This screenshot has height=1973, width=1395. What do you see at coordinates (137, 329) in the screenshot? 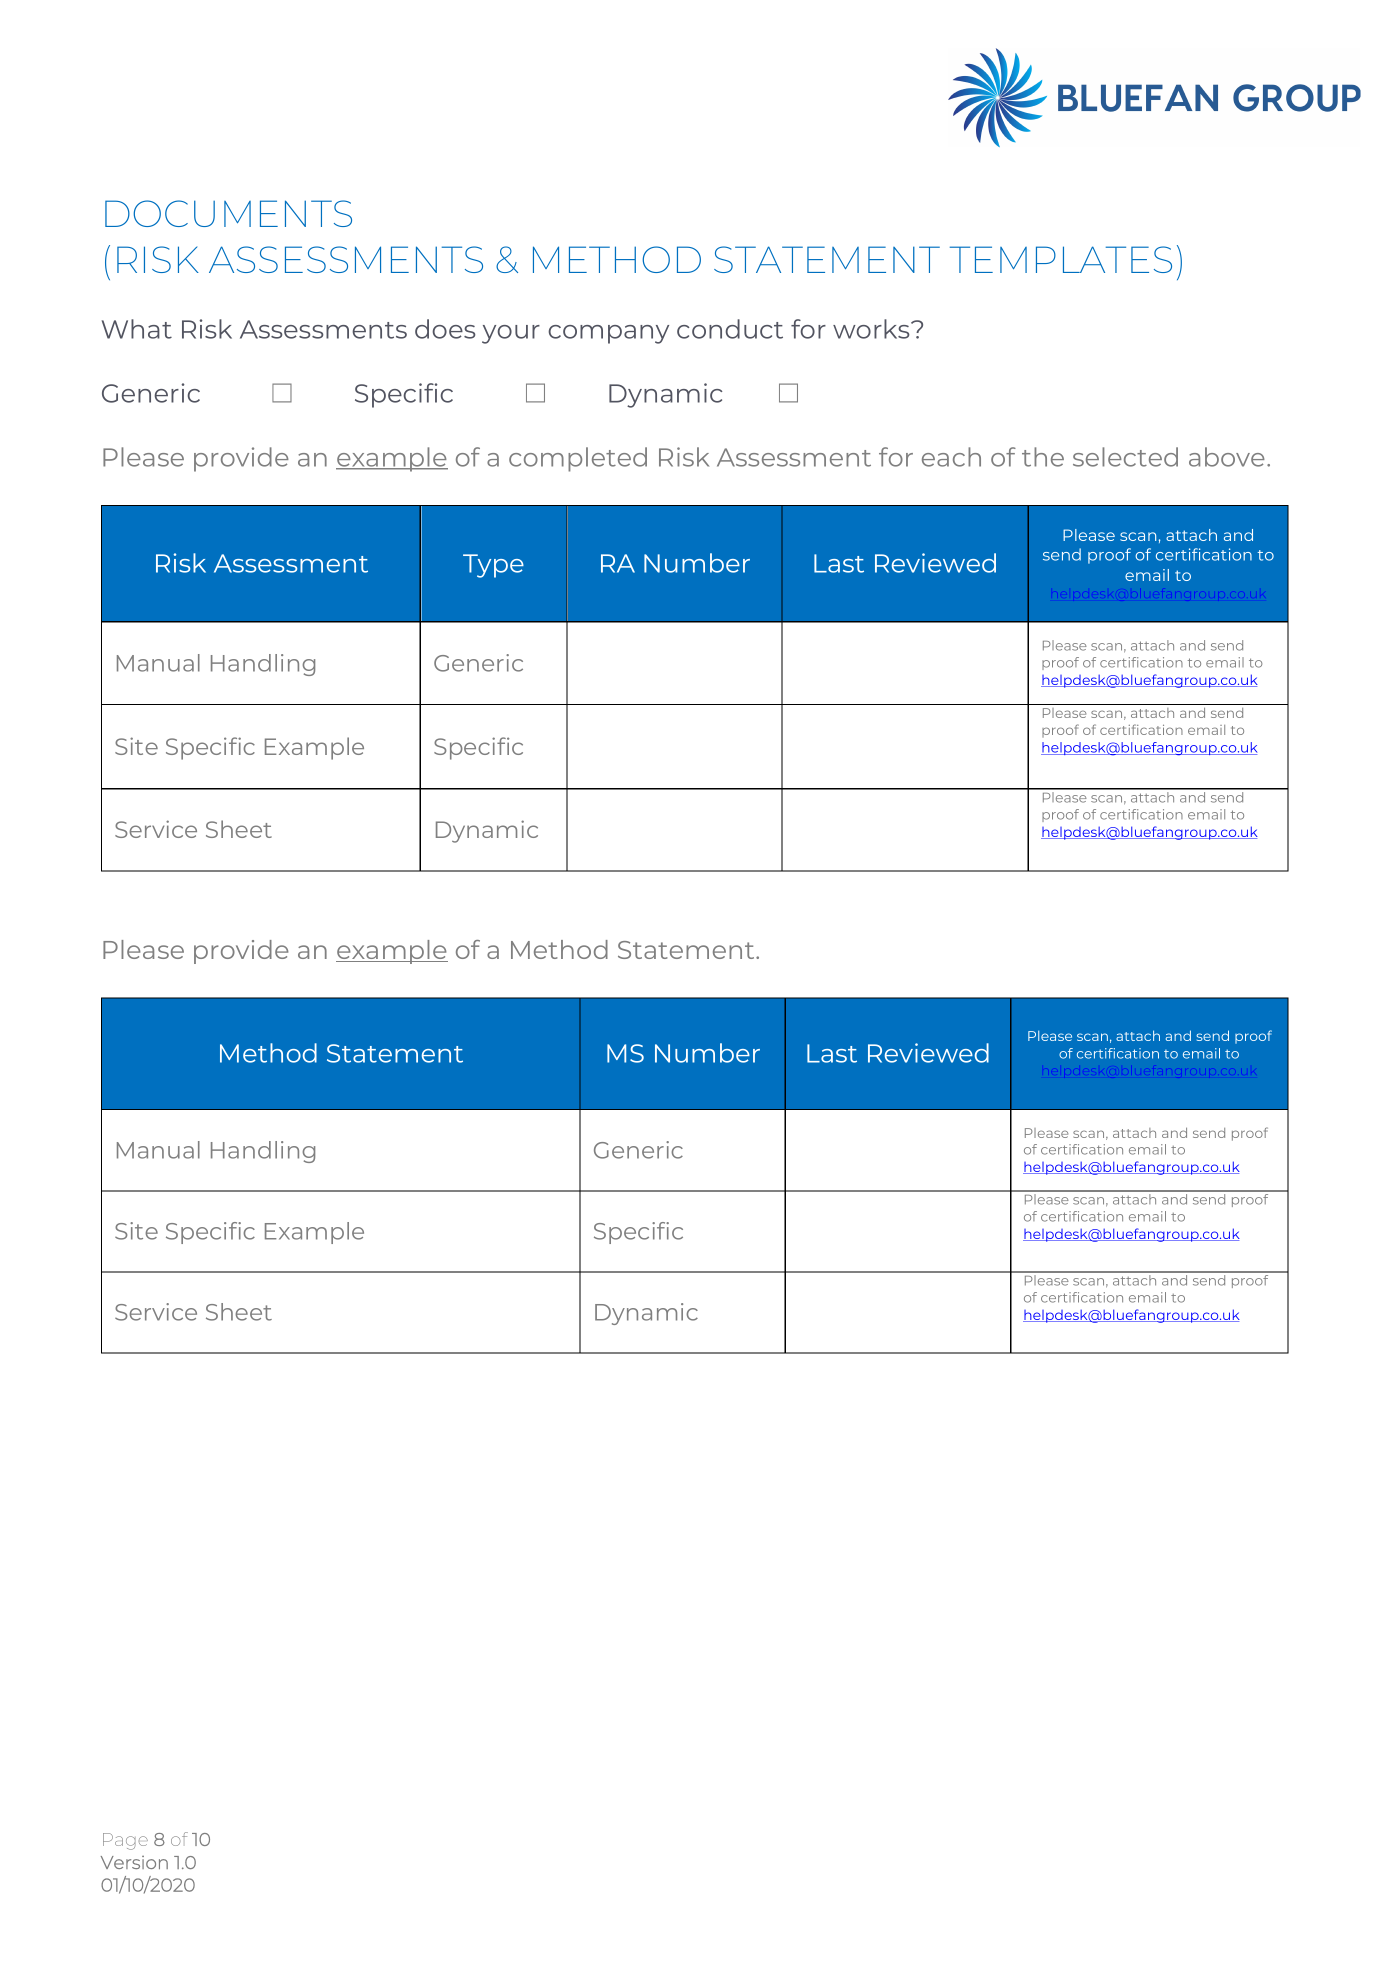
I see `What` at bounding box center [137, 329].
